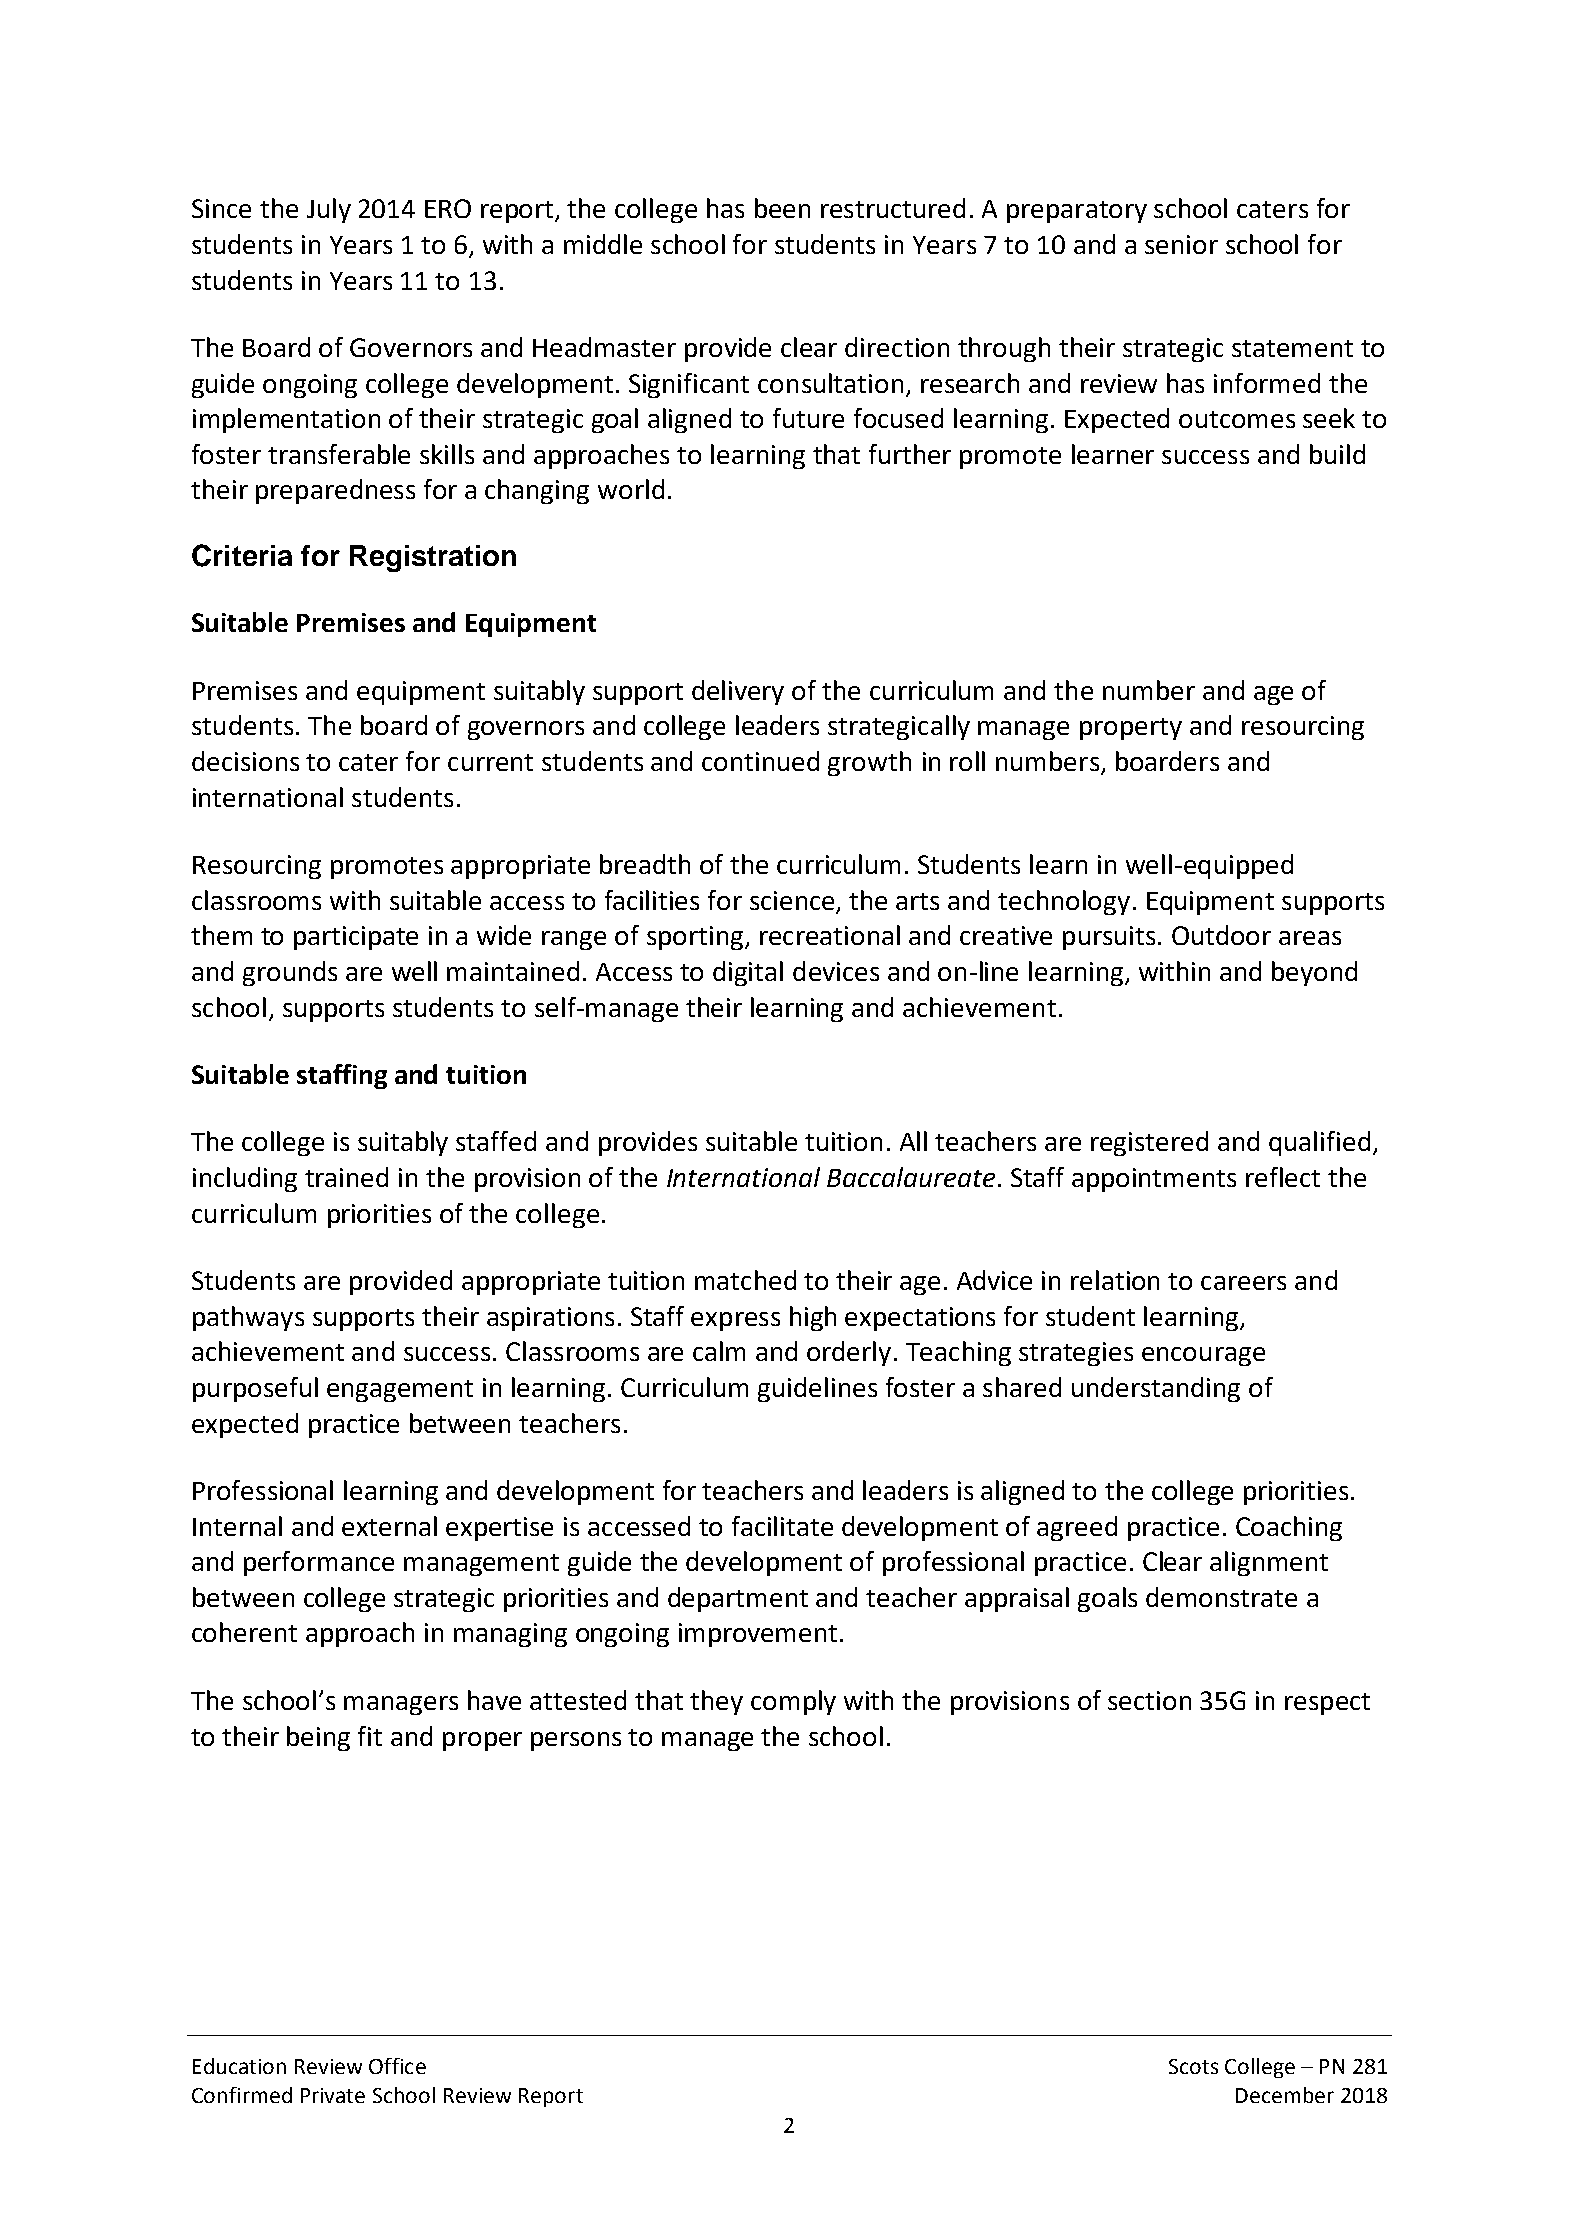 Image resolution: width=1579 pixels, height=2233 pixels. Describe the element at coordinates (1156, 1389) in the screenshot. I see `understanding` at that location.
